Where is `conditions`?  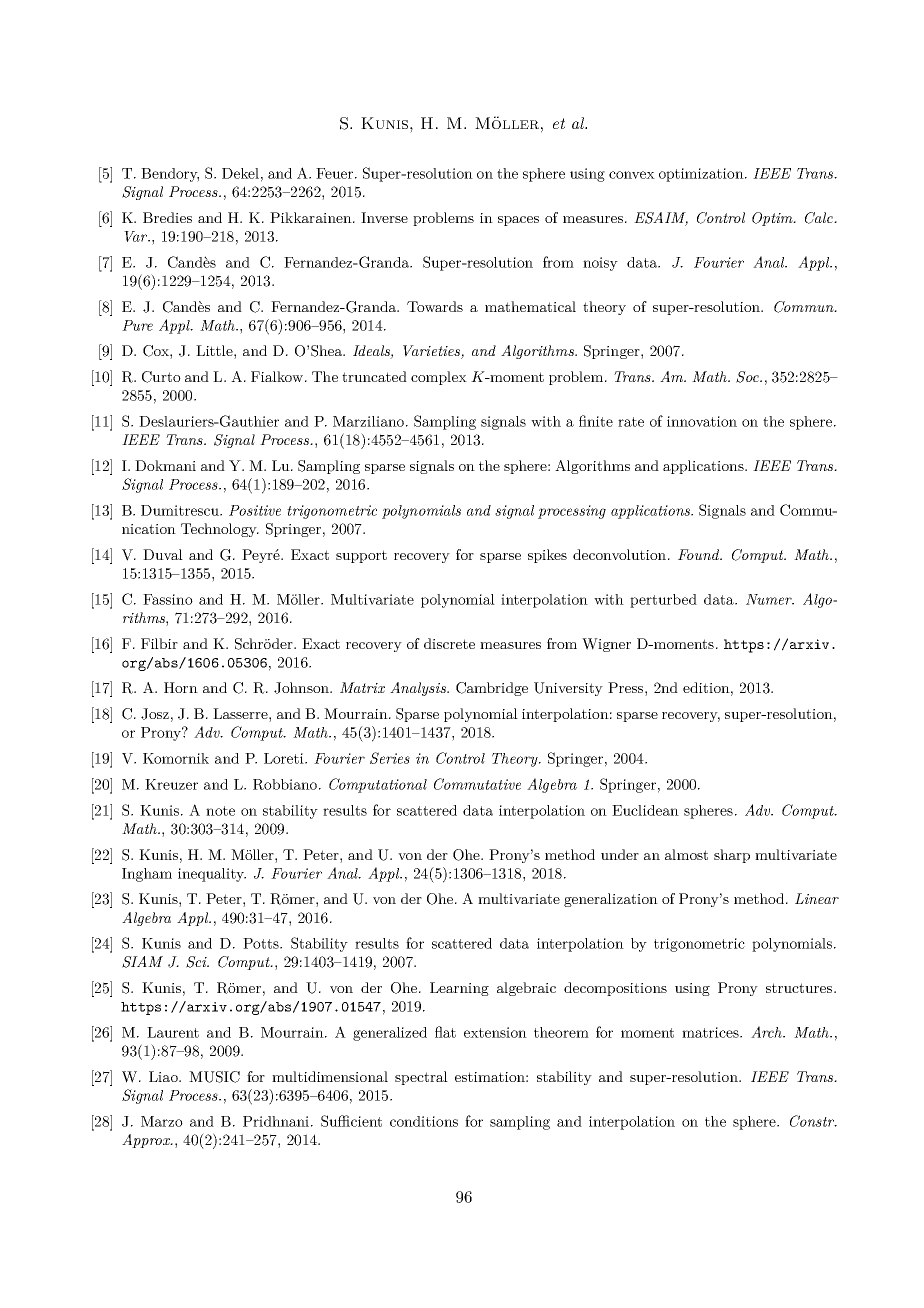
conditions is located at coordinates (424, 1121).
